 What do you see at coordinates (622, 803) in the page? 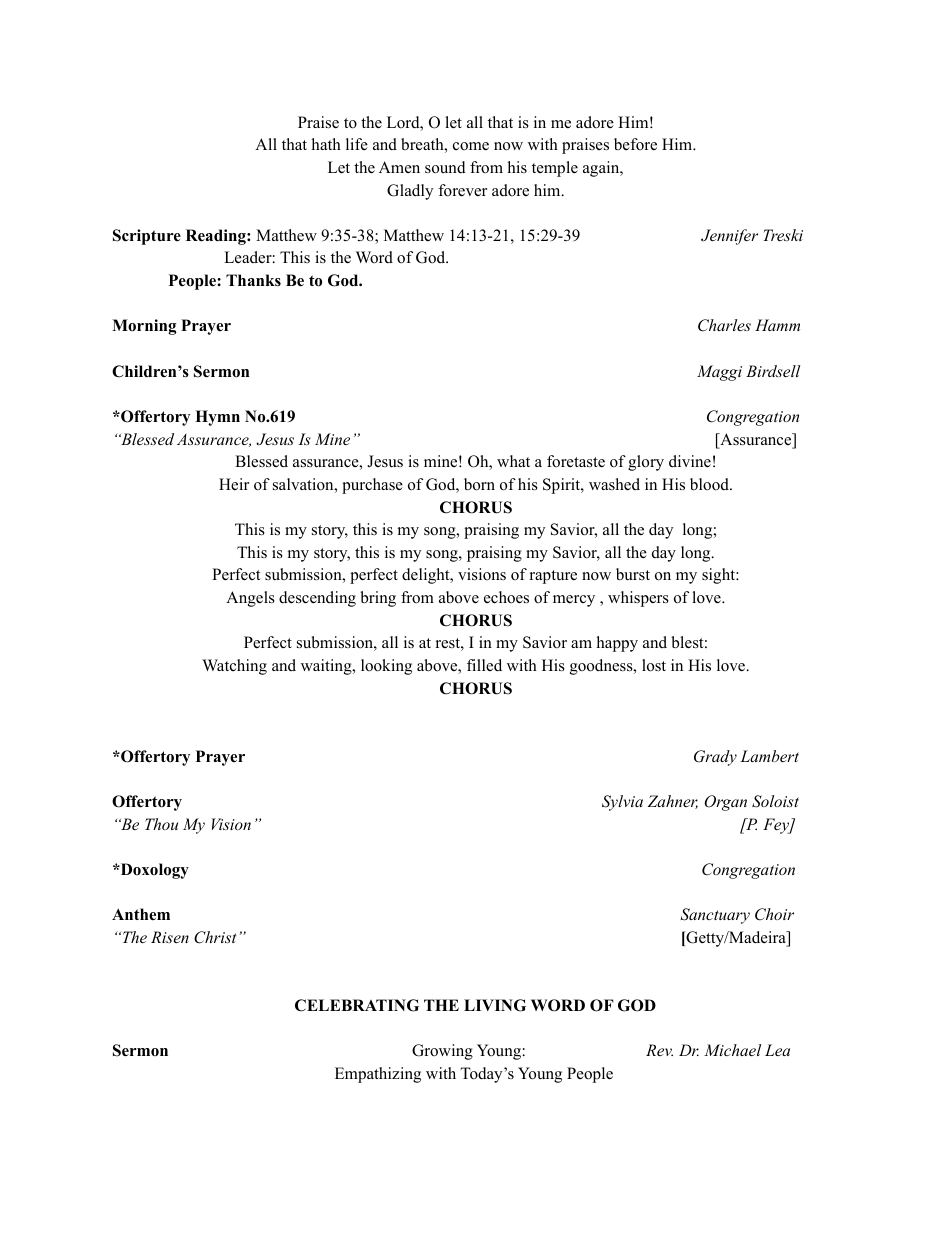
I see `Sylvia` at bounding box center [622, 803].
